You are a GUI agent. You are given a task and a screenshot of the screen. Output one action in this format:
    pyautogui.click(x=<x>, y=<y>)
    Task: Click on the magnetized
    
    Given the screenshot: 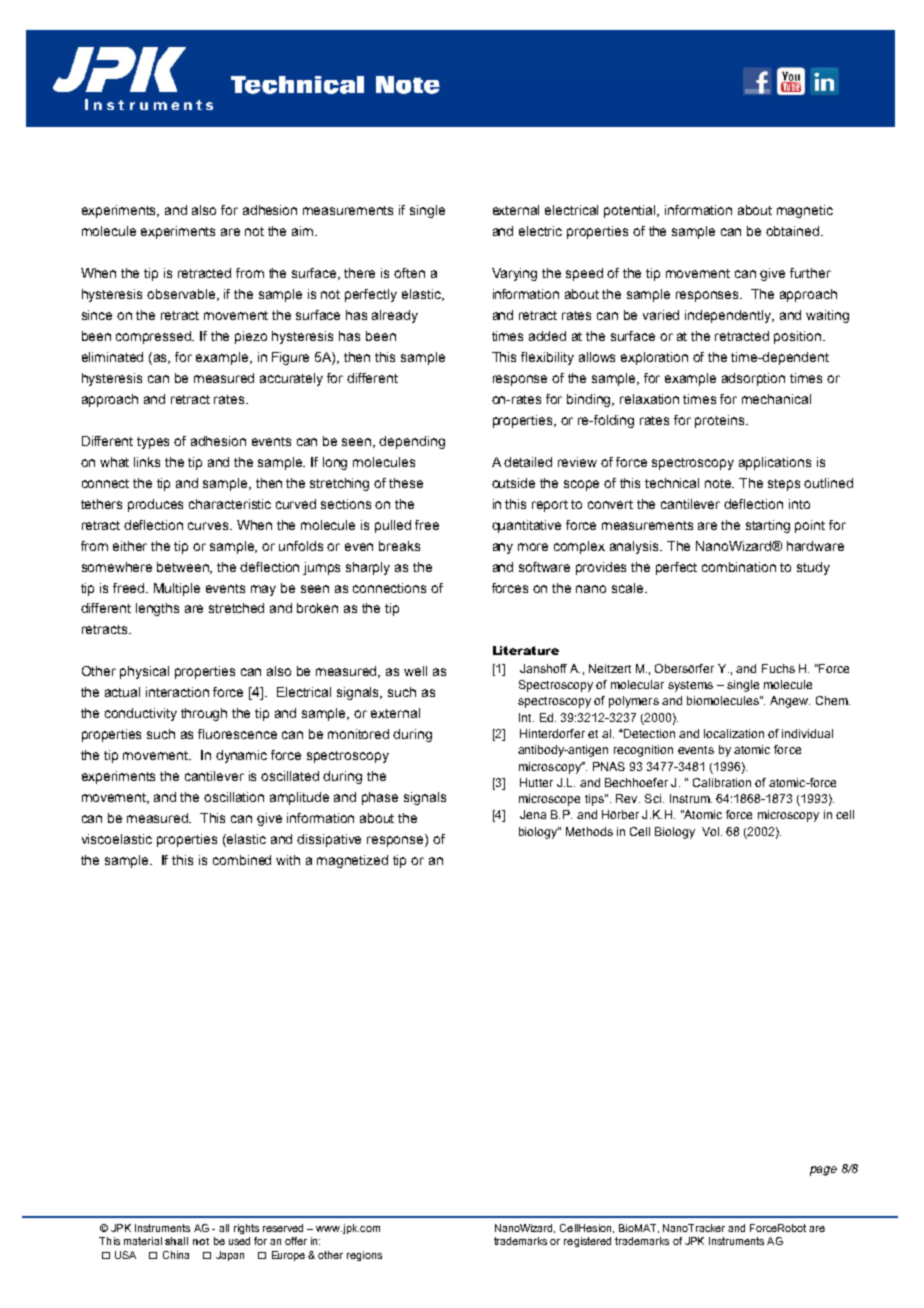 What is the action you would take?
    pyautogui.click(x=352, y=861)
